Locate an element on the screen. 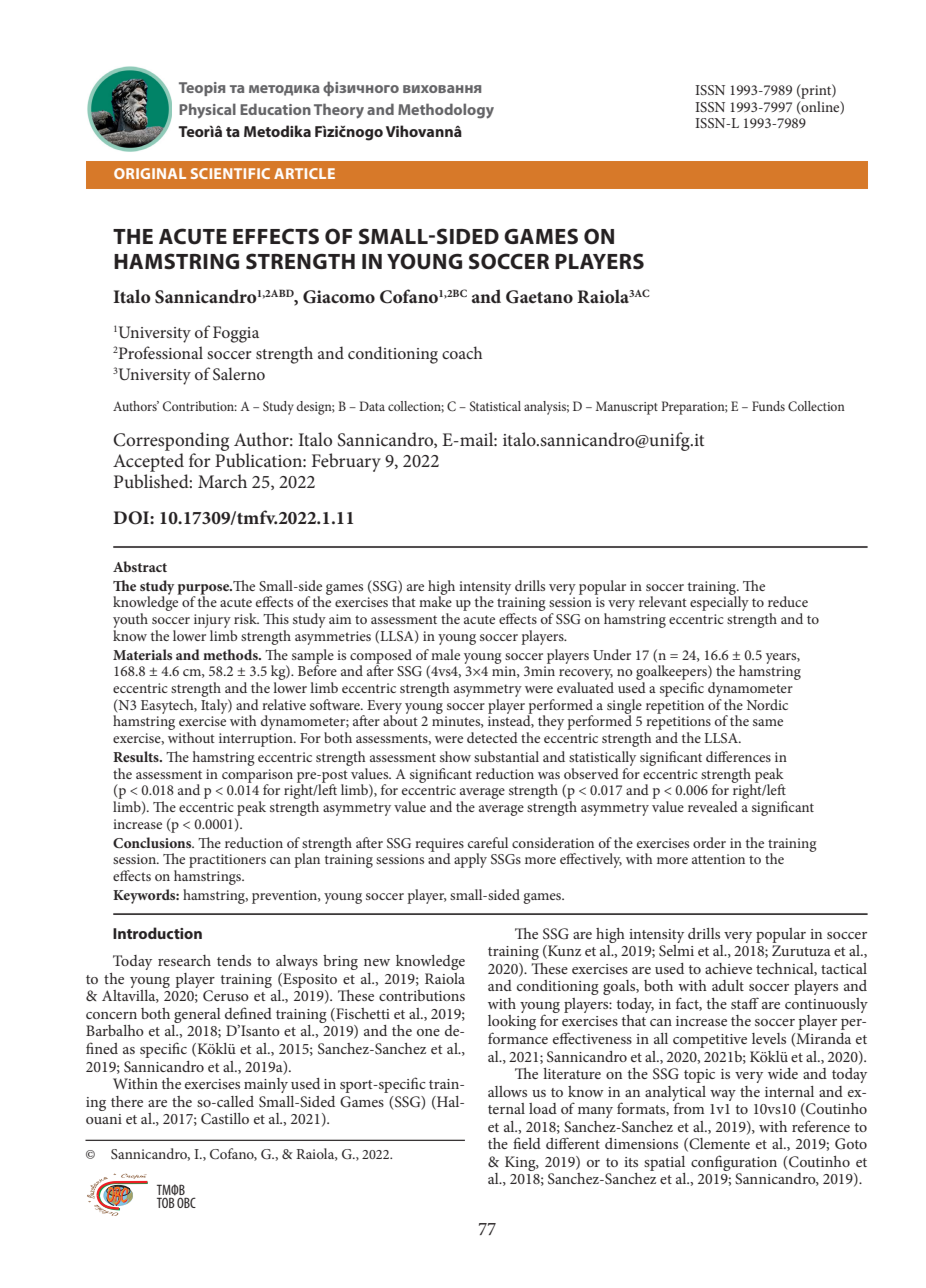 The height and width of the screenshot is (1288, 926). careful is located at coordinates (488, 842).
